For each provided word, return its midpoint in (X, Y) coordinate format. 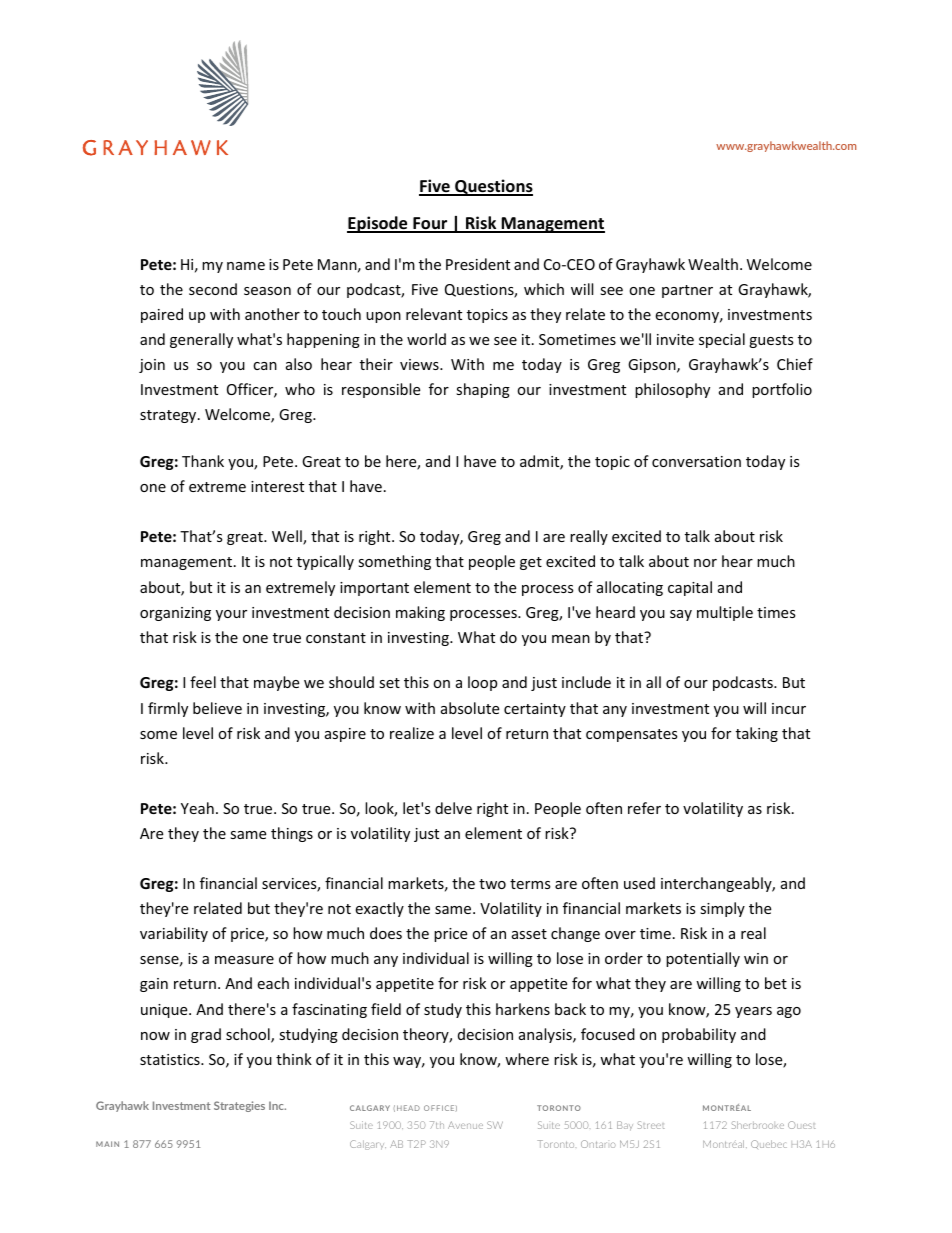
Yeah (197, 808)
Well (288, 537)
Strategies (239, 1106)
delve (453, 808)
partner (687, 291)
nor (705, 563)
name (246, 266)
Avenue (465, 1125)
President (478, 264)
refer (644, 808)
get (531, 563)
